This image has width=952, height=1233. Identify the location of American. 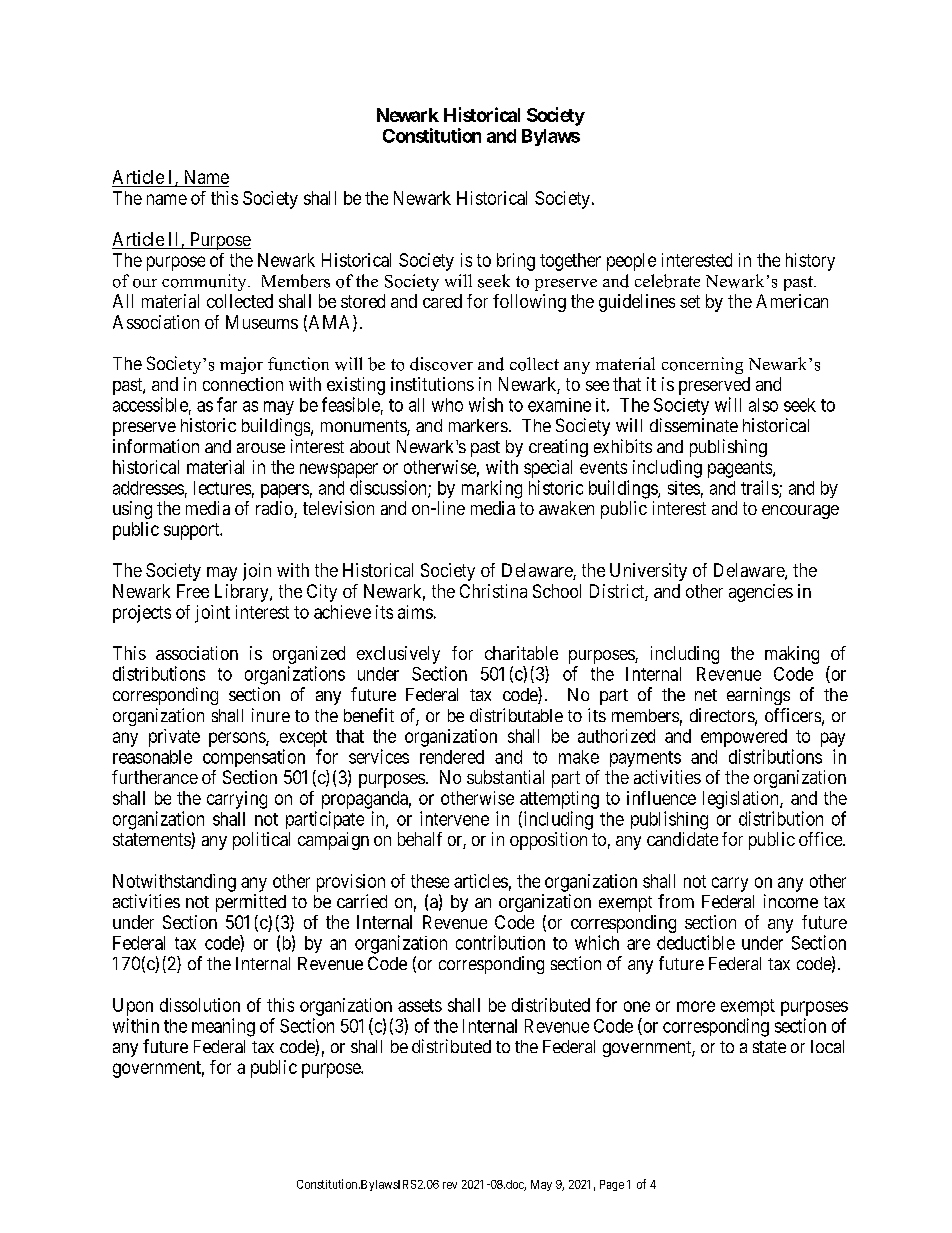
(792, 301).
